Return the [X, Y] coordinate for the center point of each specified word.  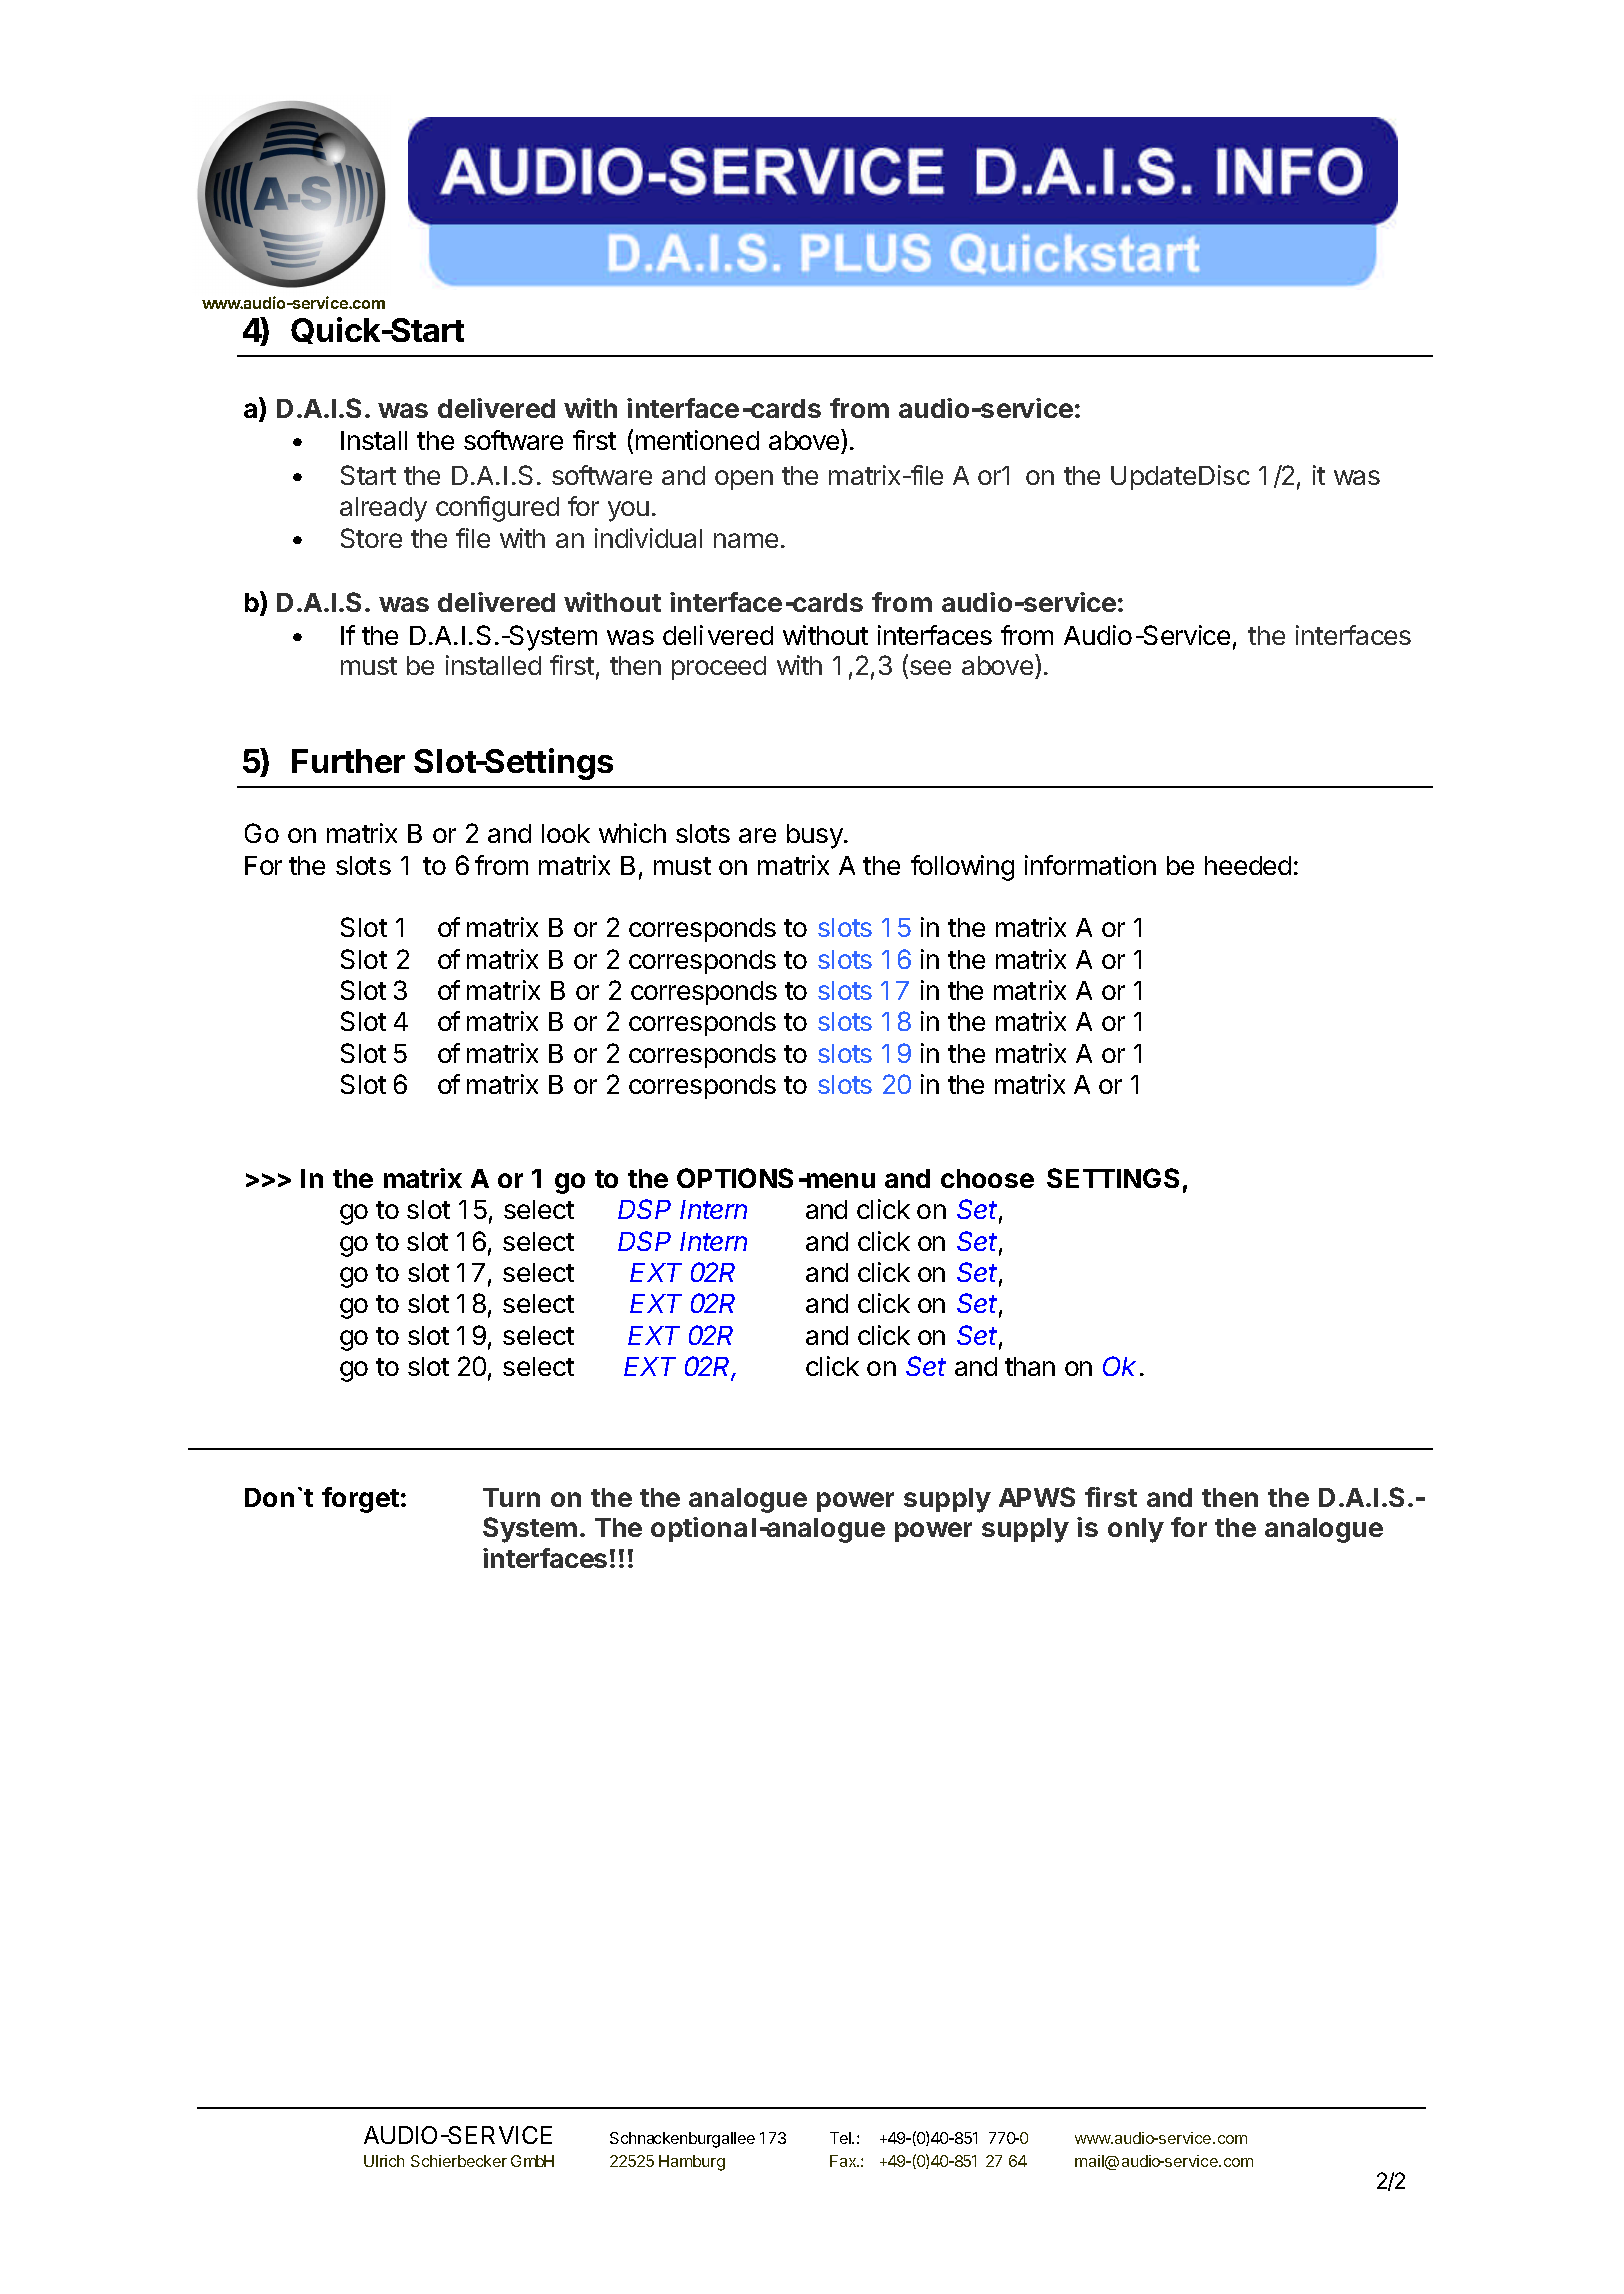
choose [987, 1178]
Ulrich [384, 2161]
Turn [511, 1497]
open [744, 480]
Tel [841, 2138]
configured [497, 509]
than [1030, 1366]
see [930, 667]
